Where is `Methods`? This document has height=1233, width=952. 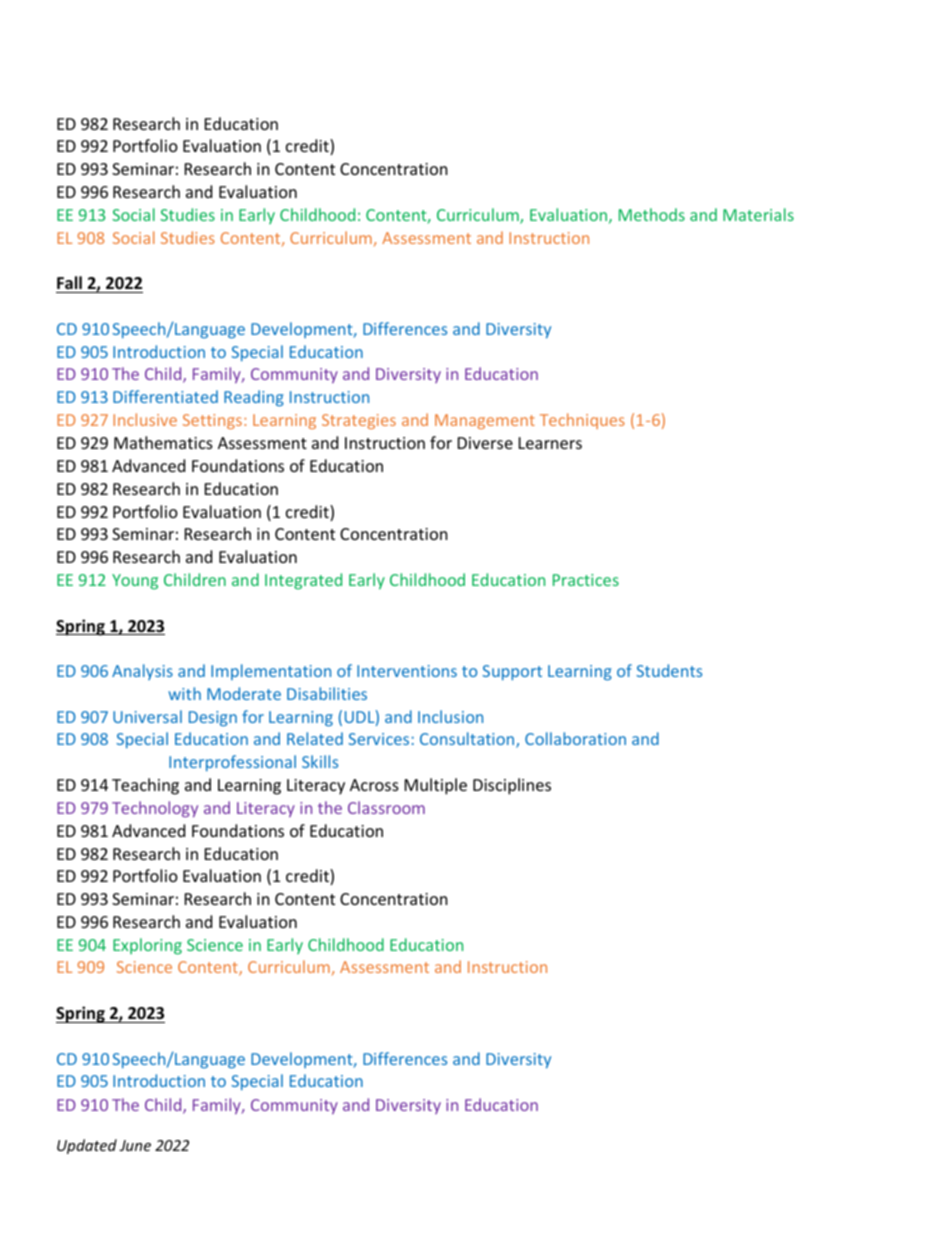 Methods is located at coordinates (652, 214).
